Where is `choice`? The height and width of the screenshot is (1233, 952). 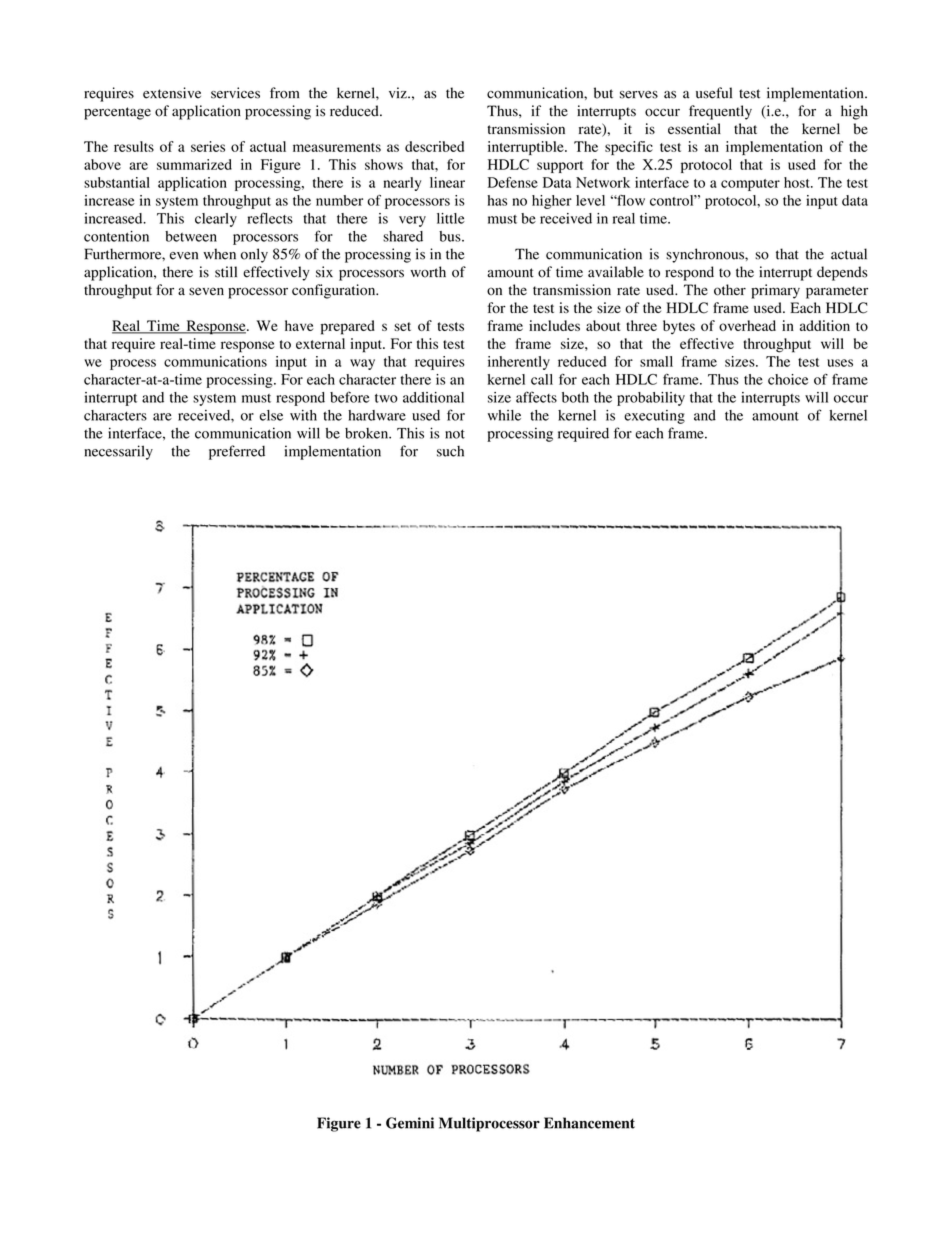 choice is located at coordinates (788, 379).
